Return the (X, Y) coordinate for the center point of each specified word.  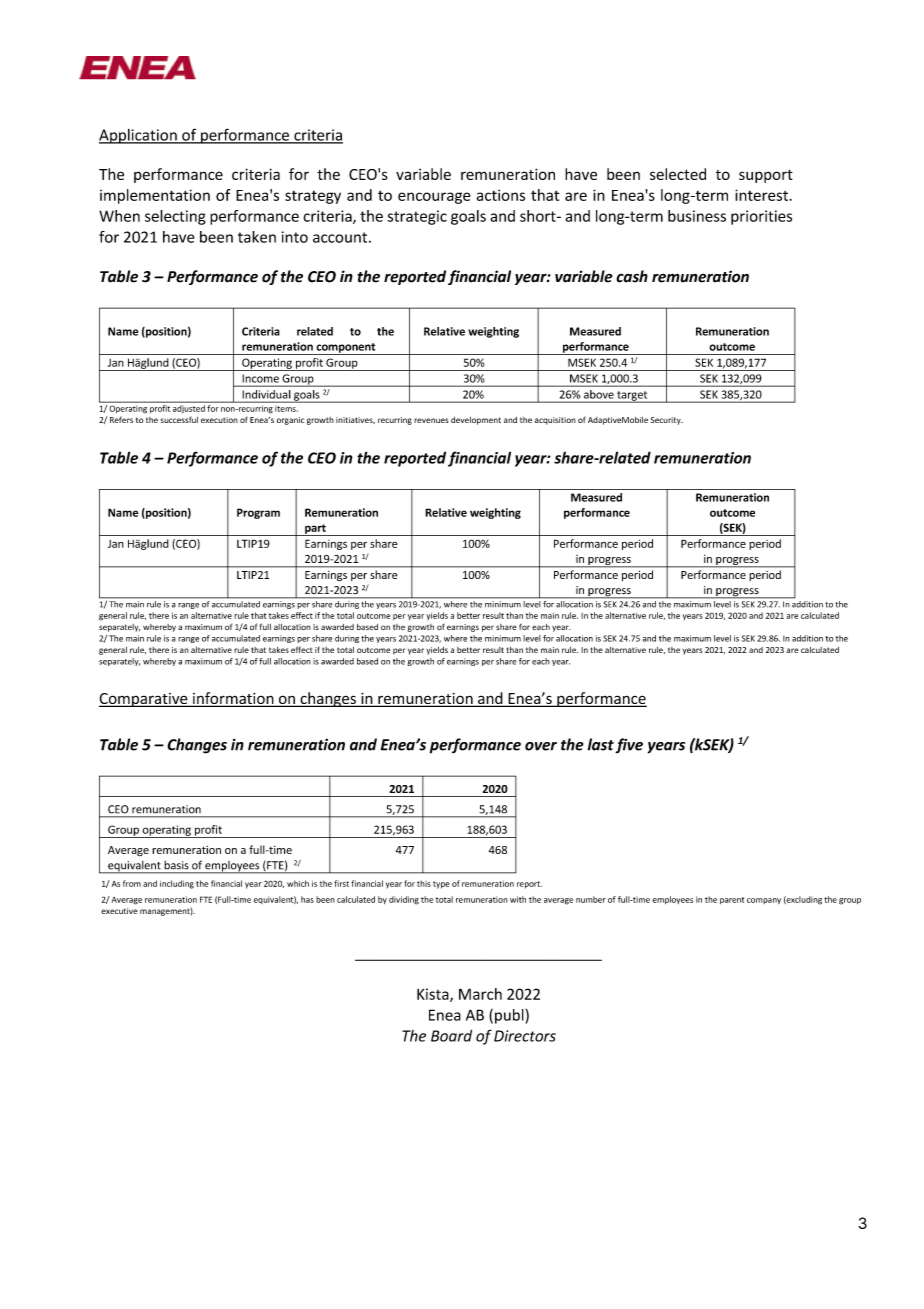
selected (678, 174)
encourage (434, 198)
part (315, 530)
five (629, 746)
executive (119, 911)
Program (258, 513)
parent (732, 900)
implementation (155, 196)
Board (451, 1035)
